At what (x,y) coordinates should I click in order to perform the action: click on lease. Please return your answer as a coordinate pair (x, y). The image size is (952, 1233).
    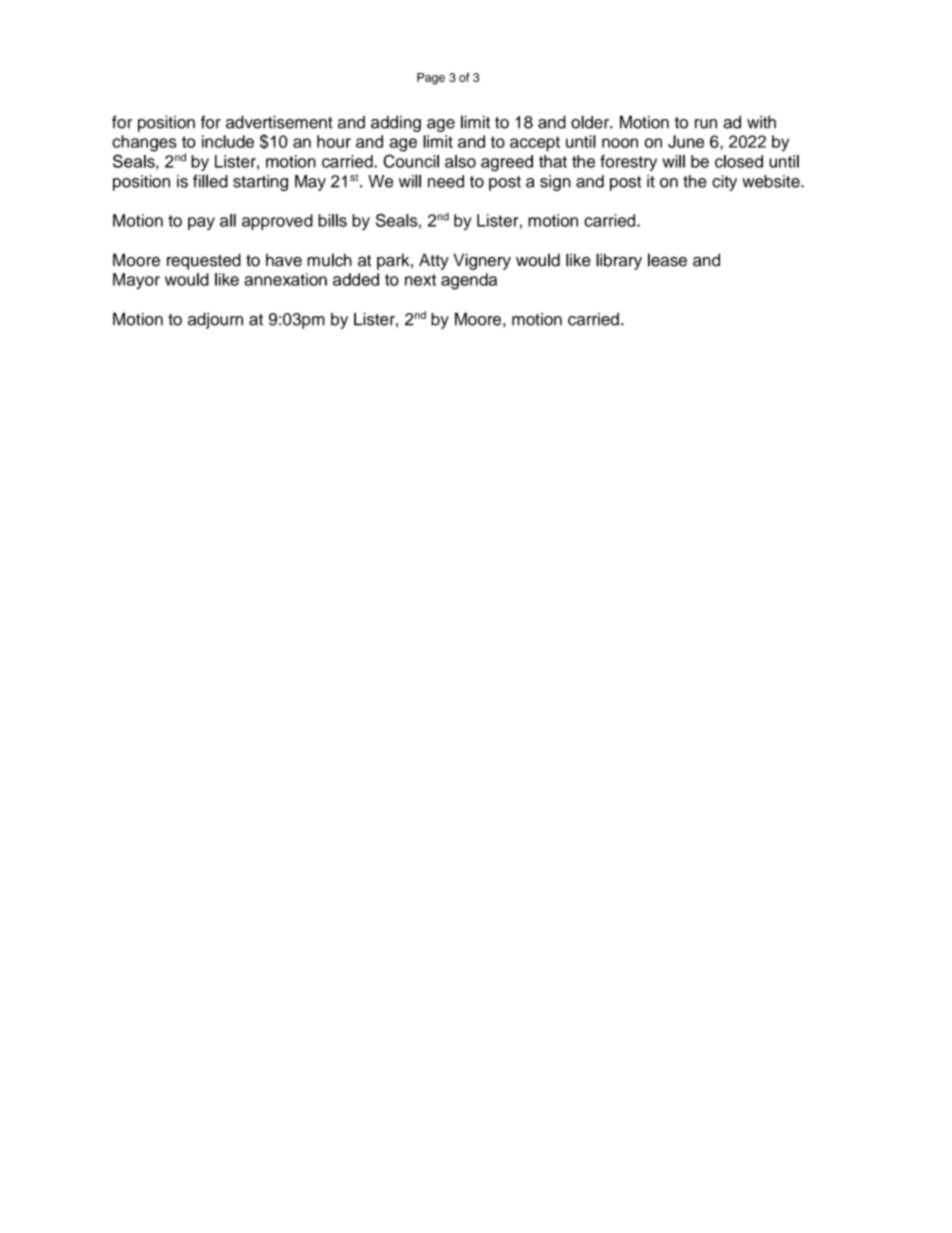
    Looking at the image, I should click on (667, 260).
